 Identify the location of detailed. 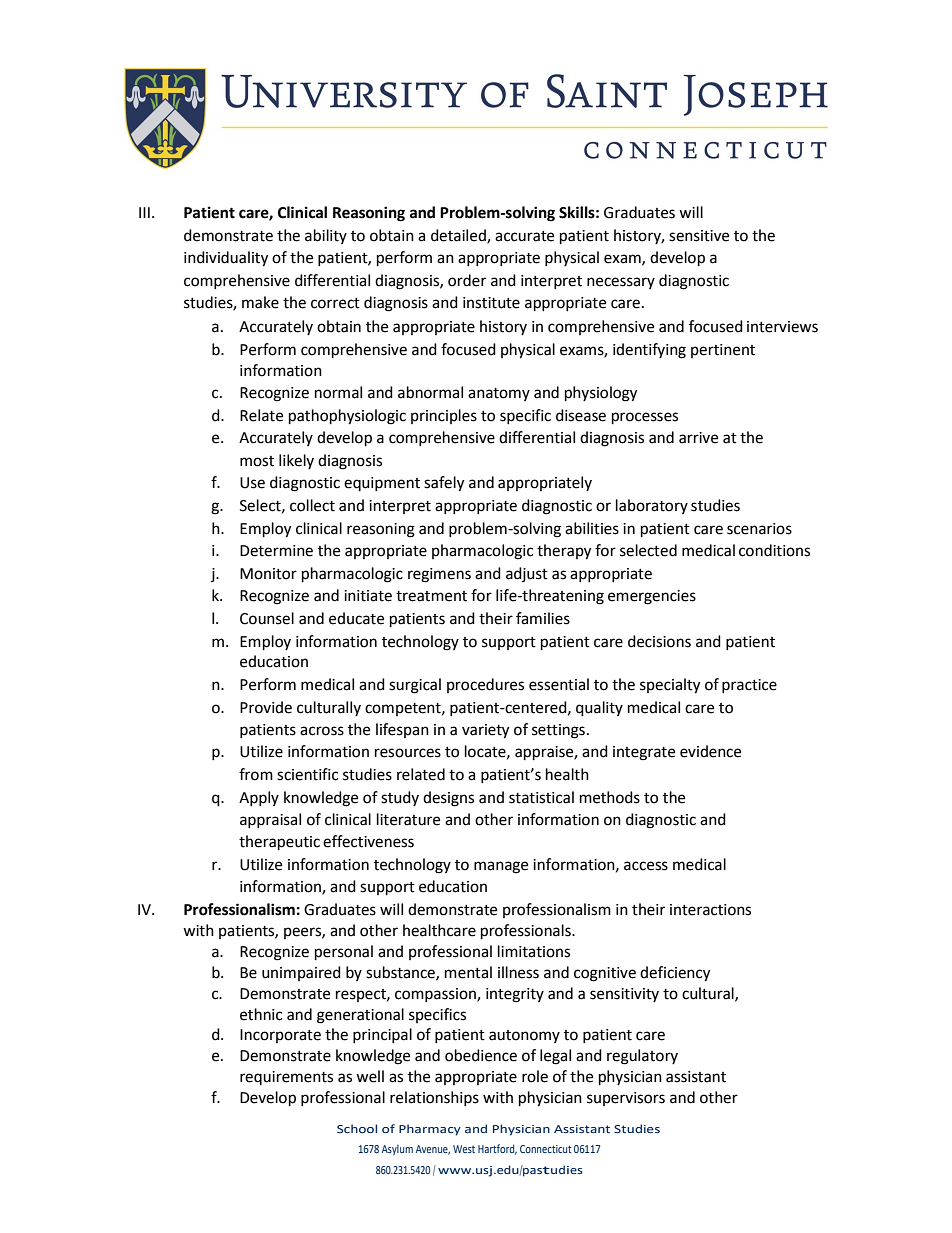
(459, 236).
